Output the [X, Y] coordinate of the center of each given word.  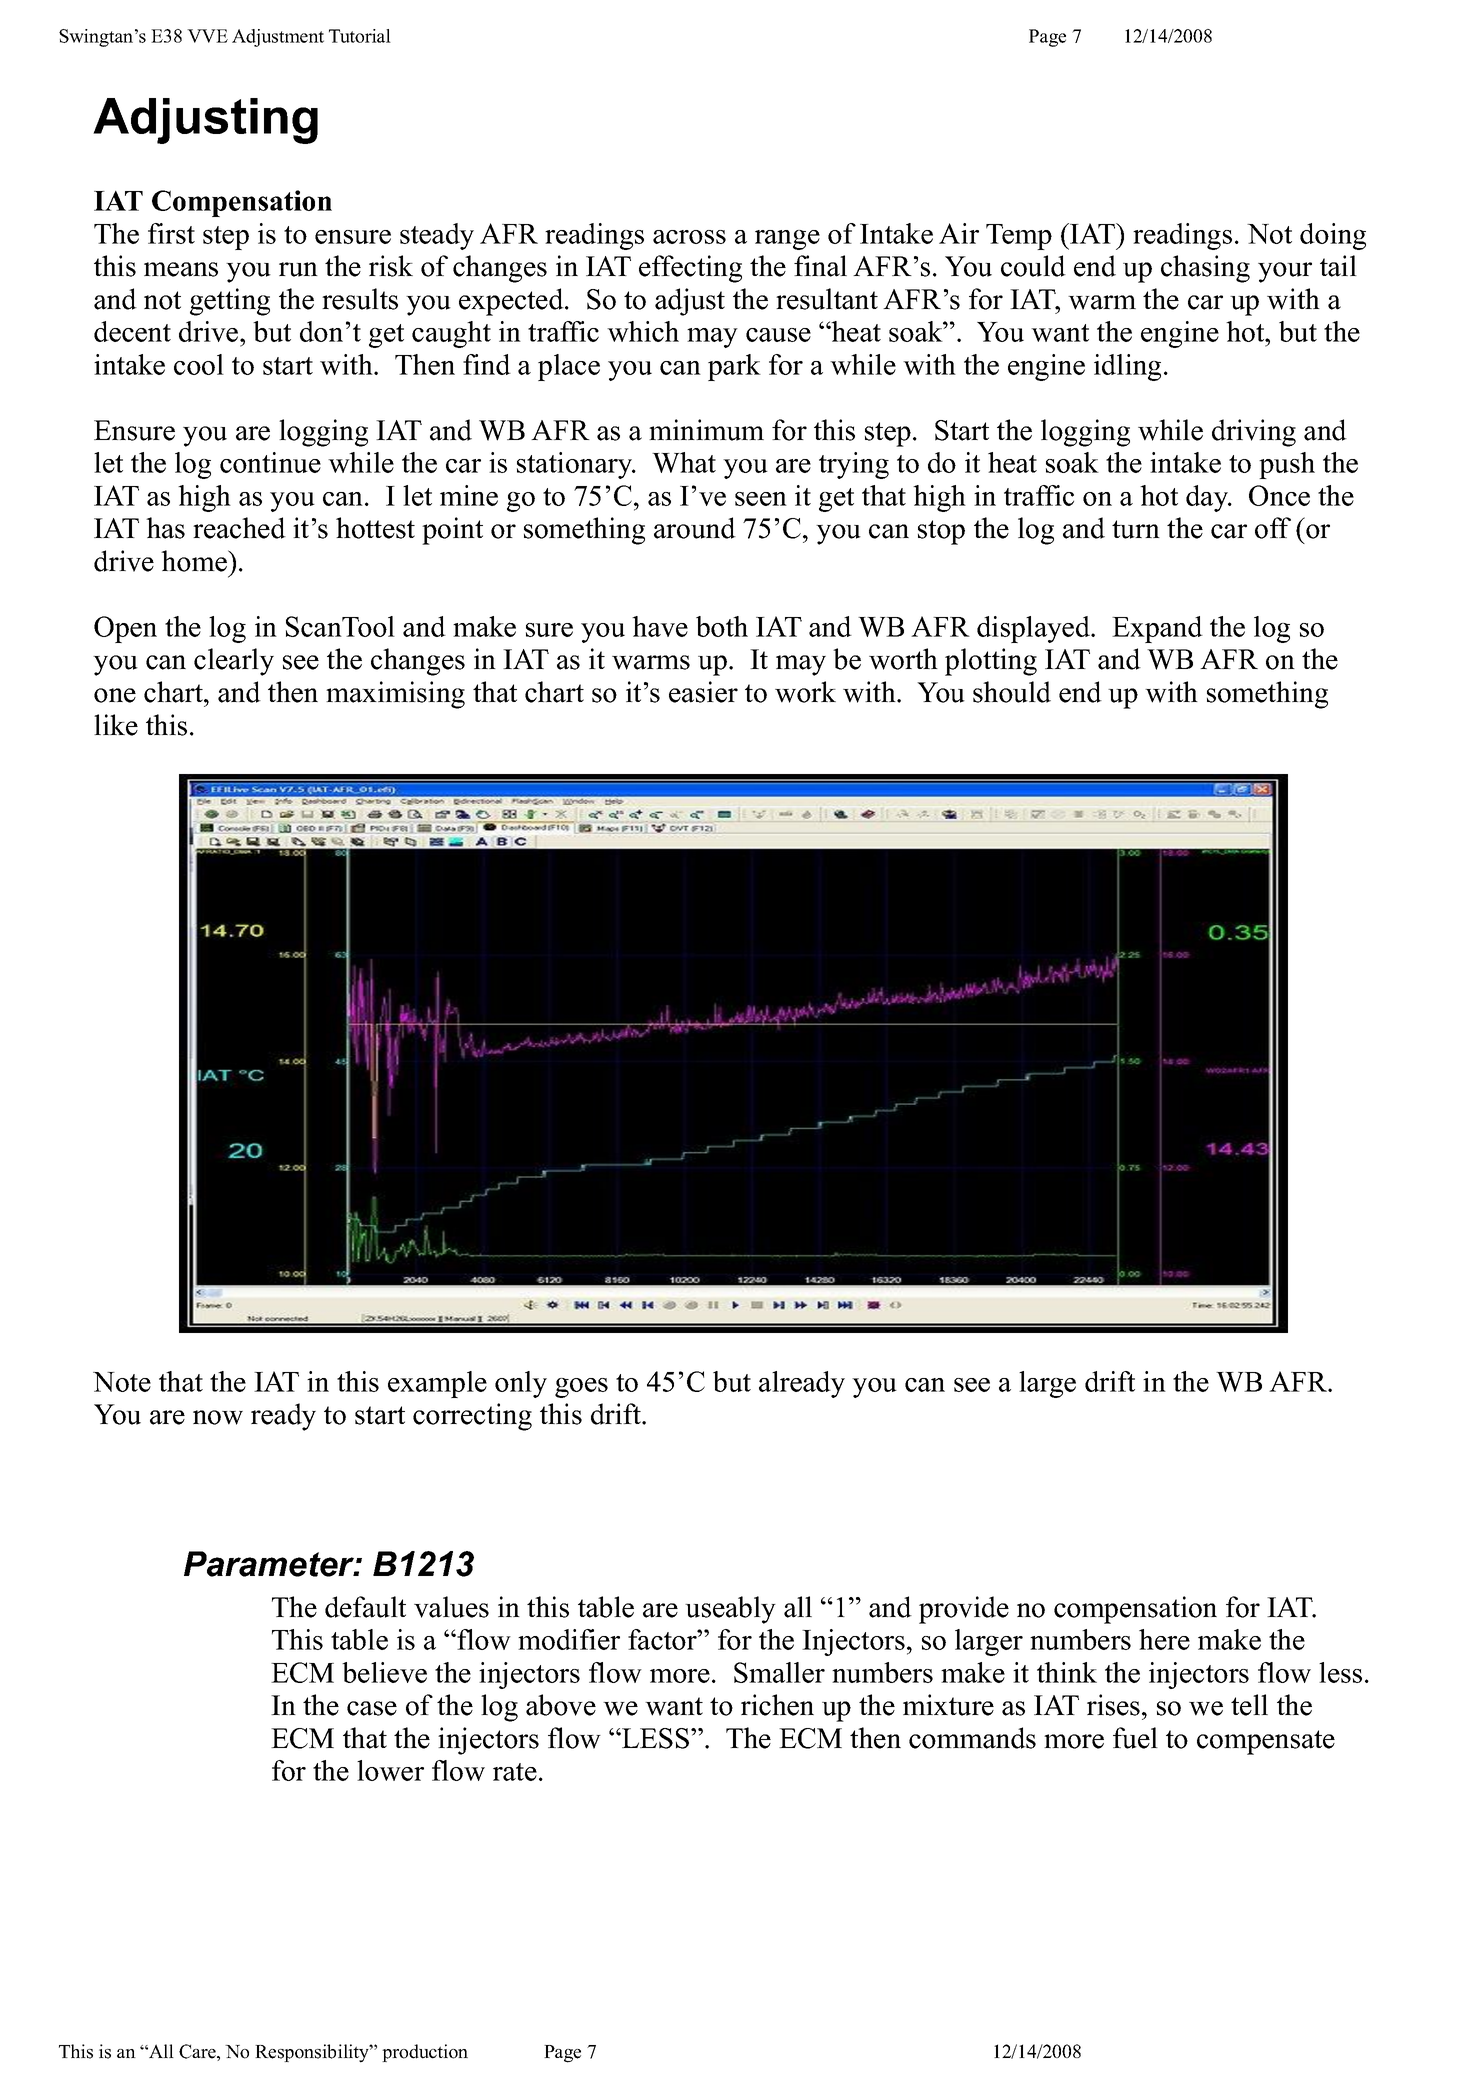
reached [239, 528]
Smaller [779, 1672]
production [425, 2053]
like [116, 725]
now [218, 1417]
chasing [1205, 269]
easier [703, 692]
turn [1136, 529]
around [695, 528]
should [1012, 692]
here [1164, 1639]
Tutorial [360, 36]
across [689, 237]
